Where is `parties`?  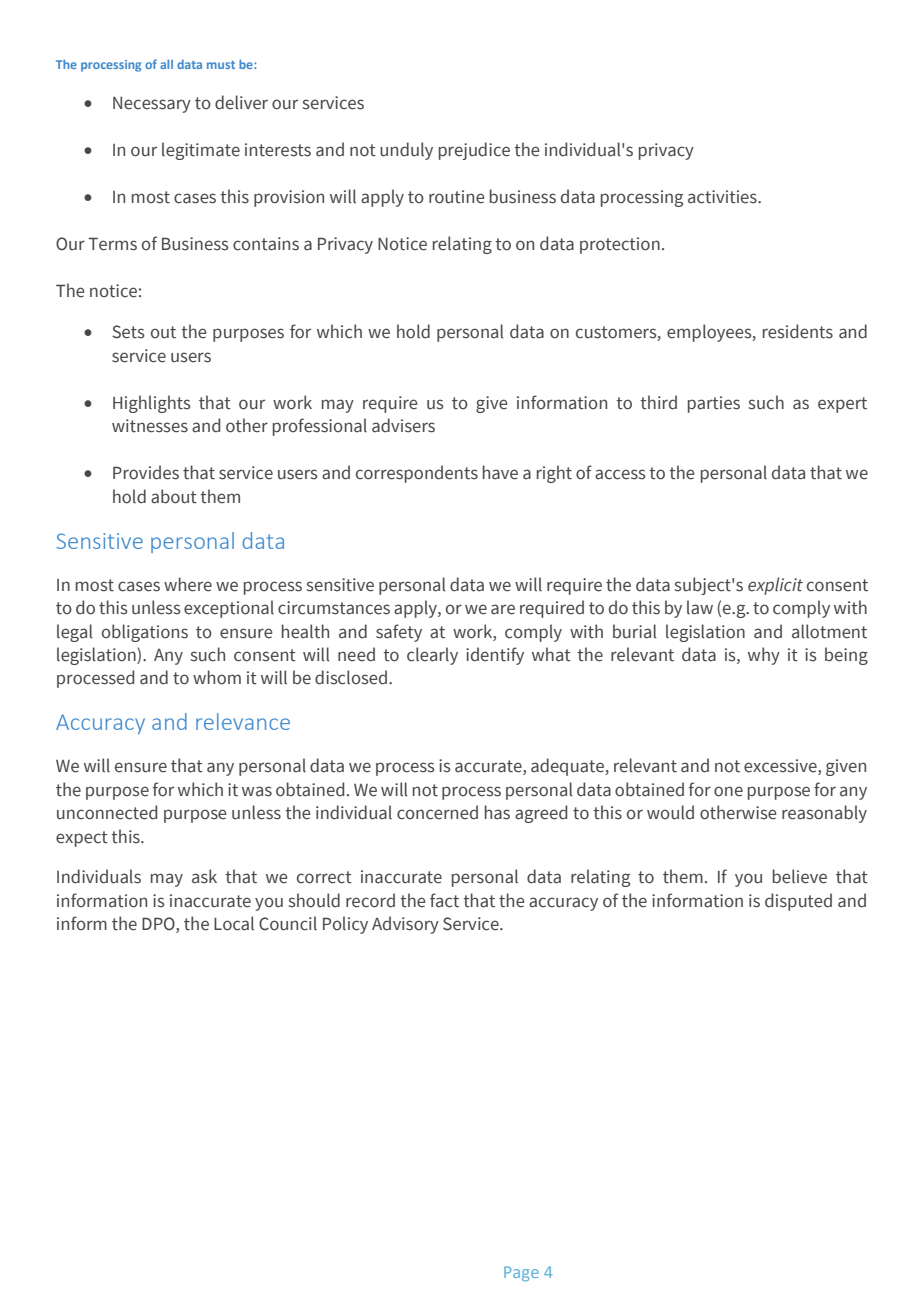 parties is located at coordinates (714, 404).
